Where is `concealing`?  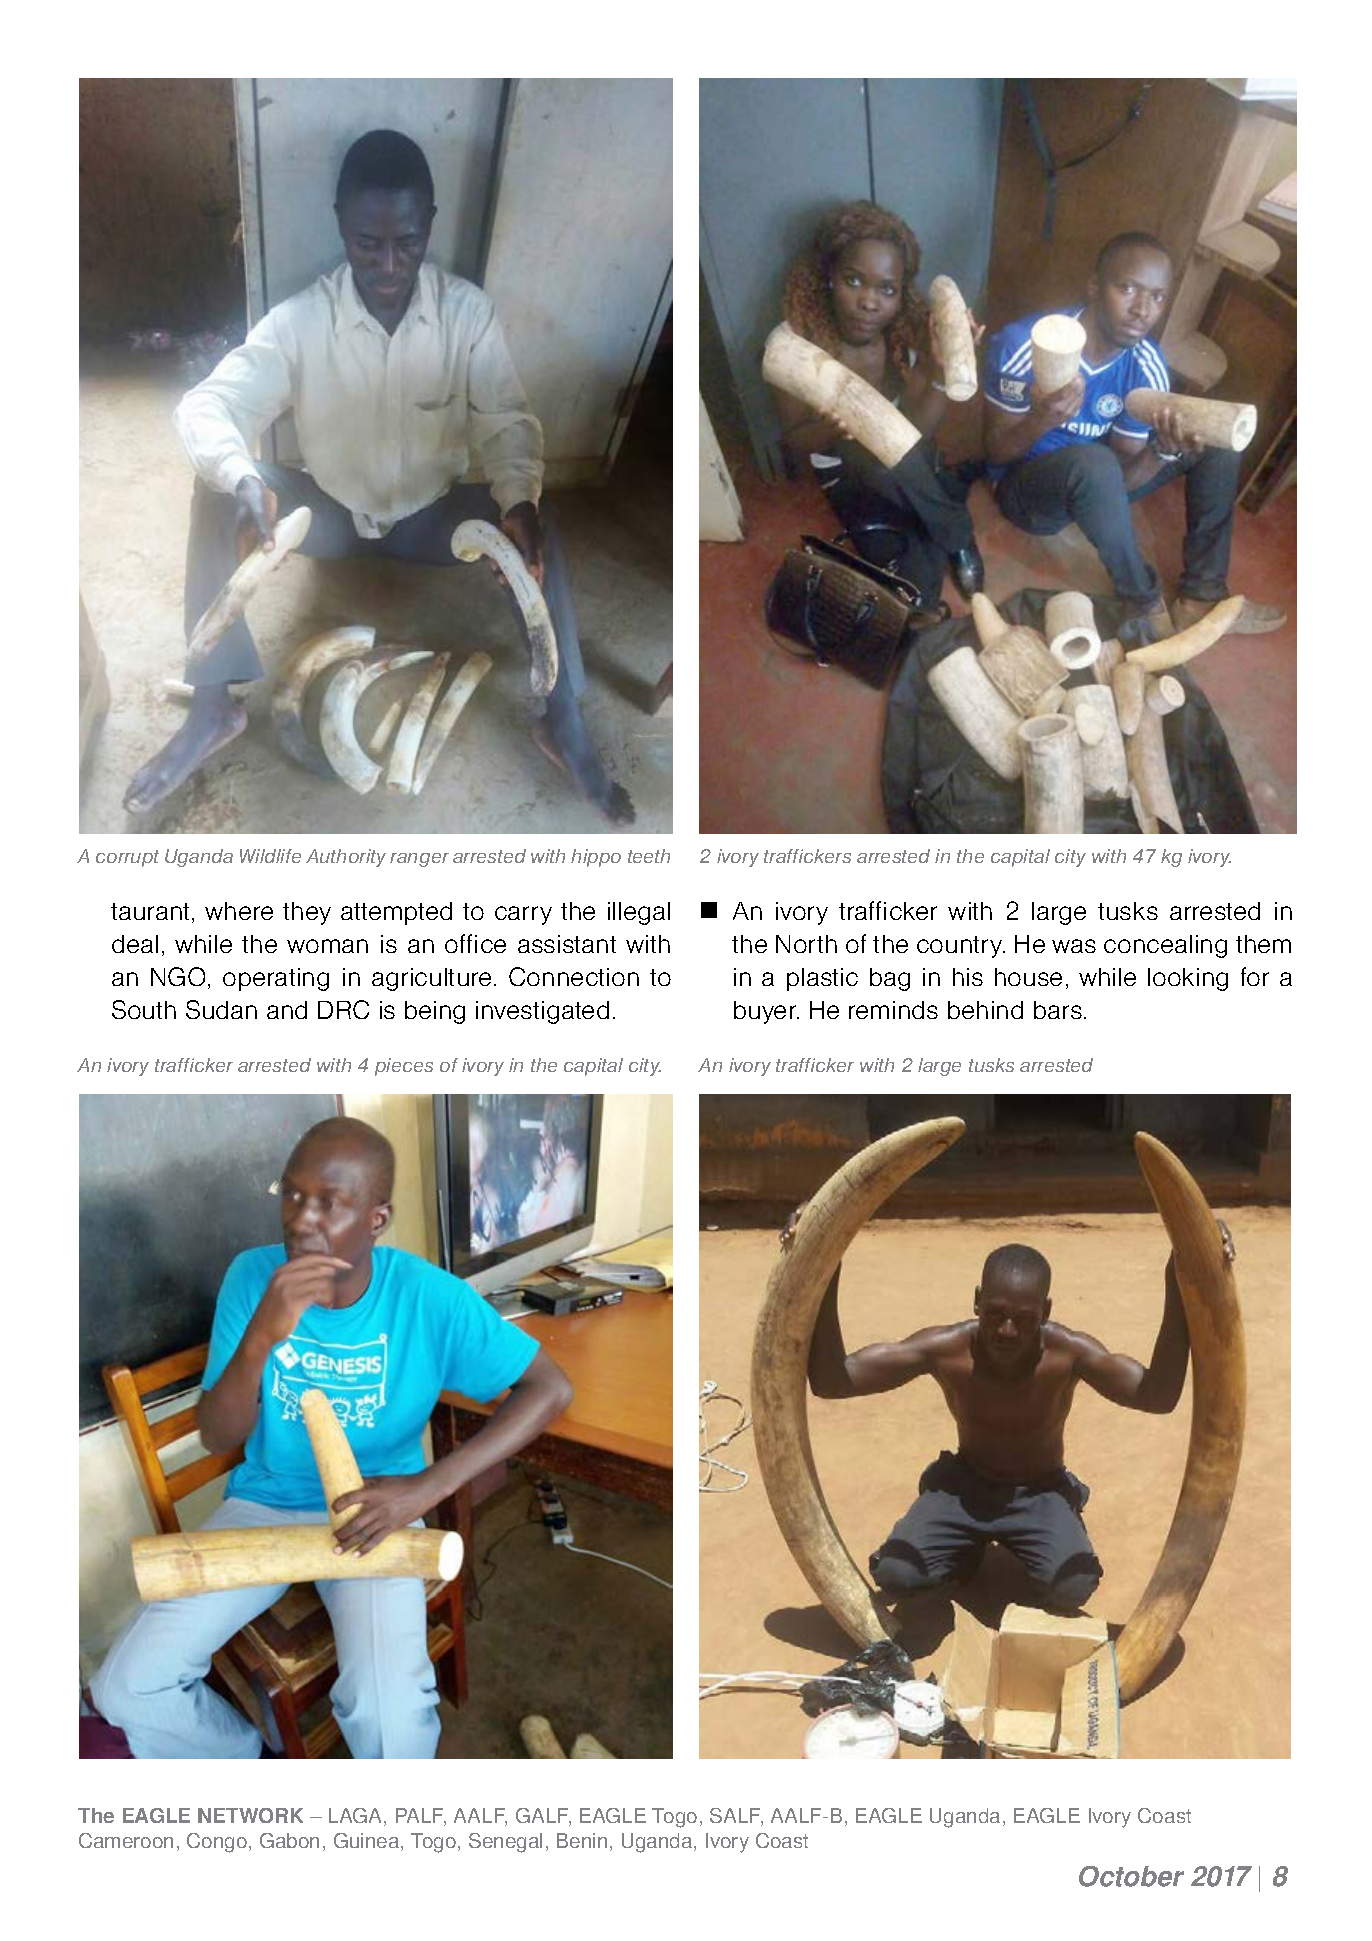 concealing is located at coordinates (1165, 946).
